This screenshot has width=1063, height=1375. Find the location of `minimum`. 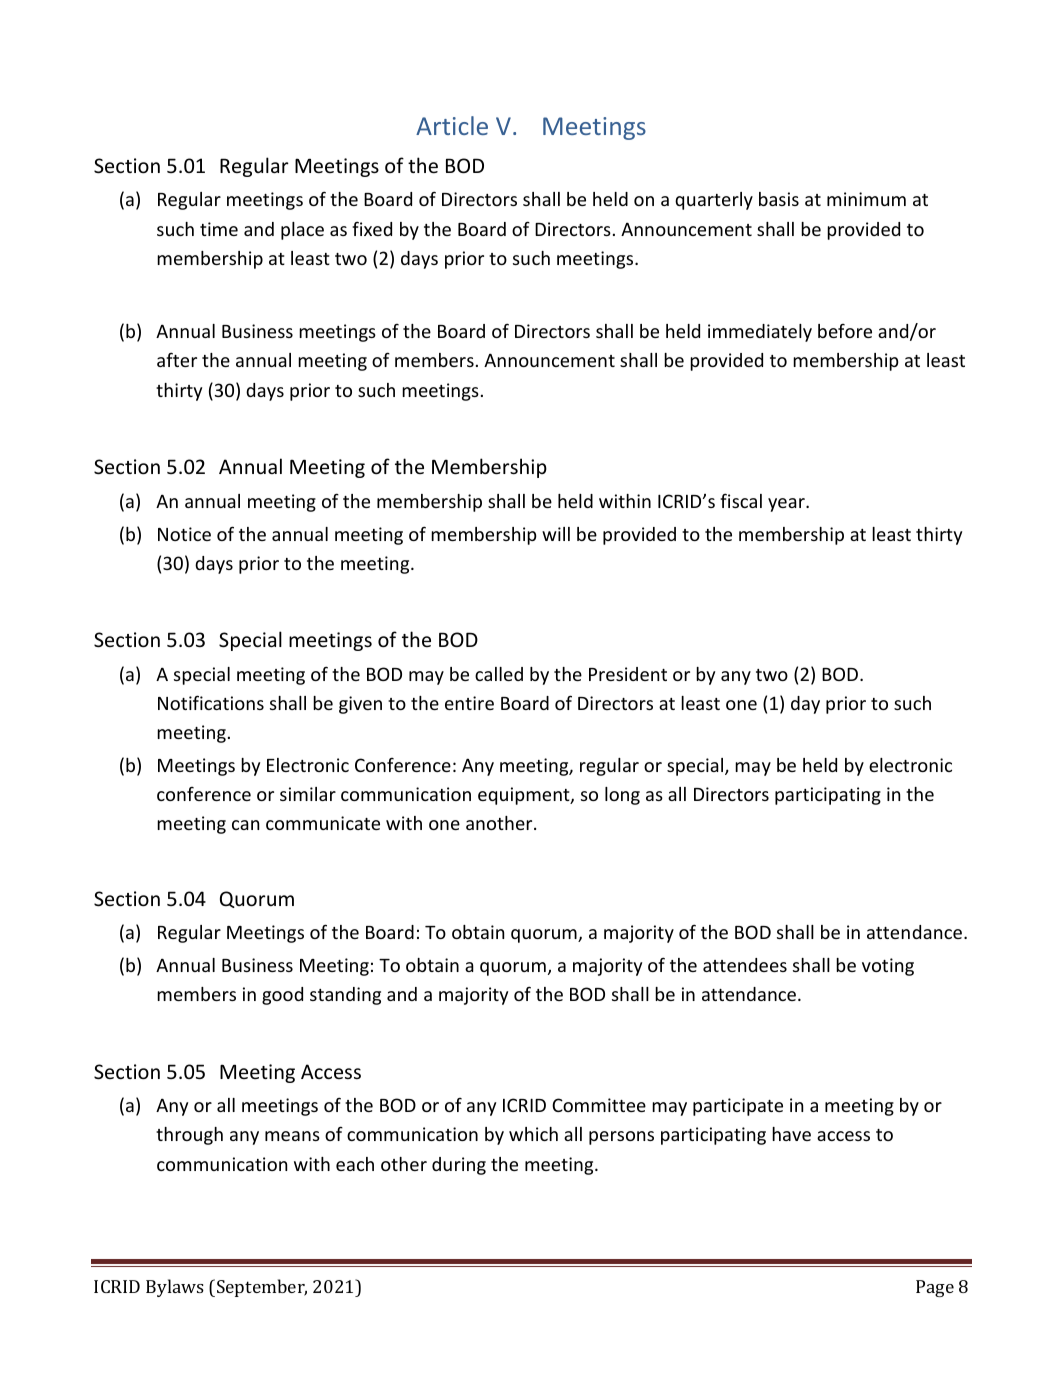

minimum is located at coordinates (866, 199).
